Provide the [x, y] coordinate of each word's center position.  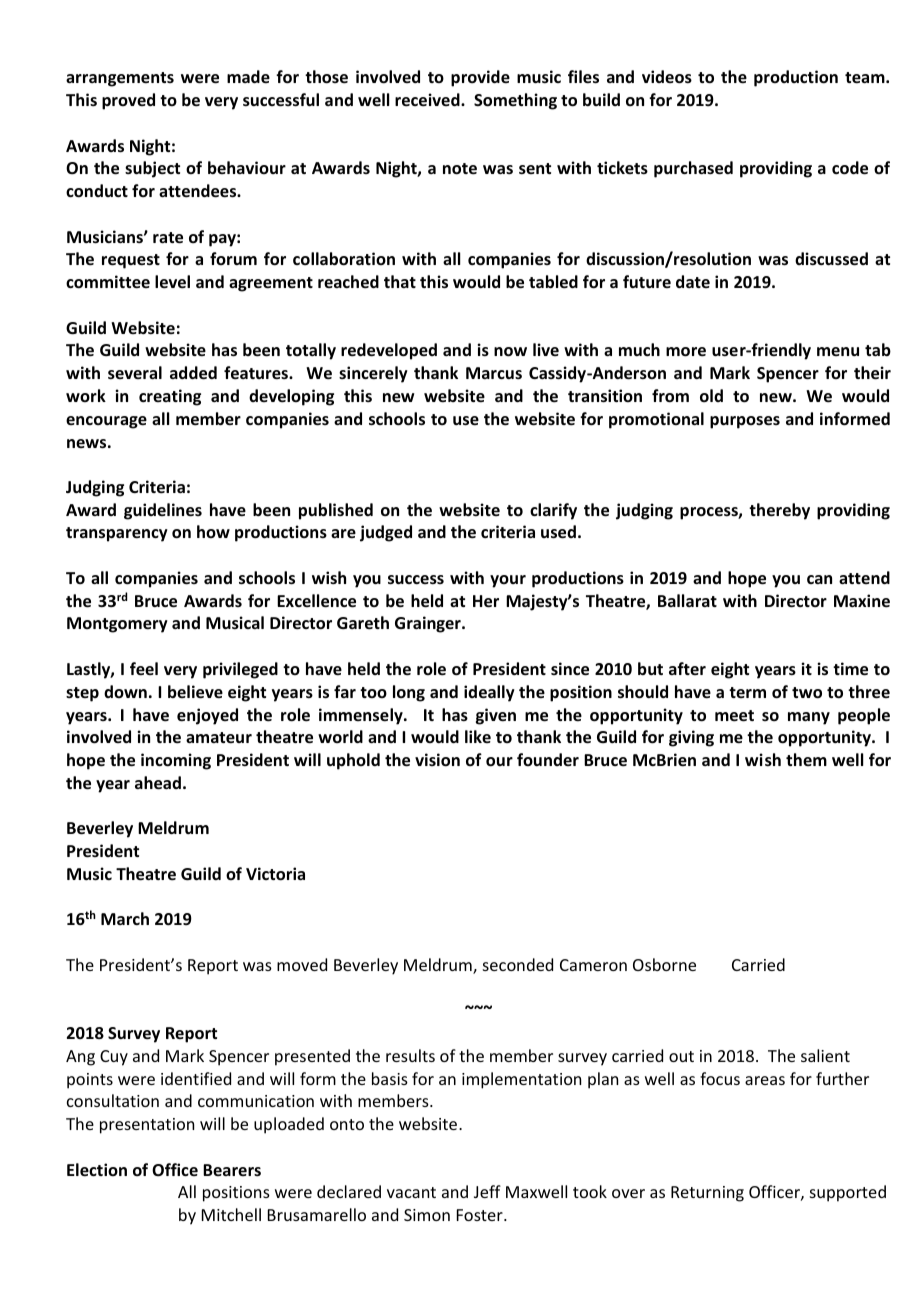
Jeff [487, 1191]
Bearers [232, 1170]
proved [128, 101]
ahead [158, 783]
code [850, 168]
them [806, 759]
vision [437, 760]
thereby [779, 511]
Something [515, 101]
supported [848, 1193]
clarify [553, 511]
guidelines [163, 511]
